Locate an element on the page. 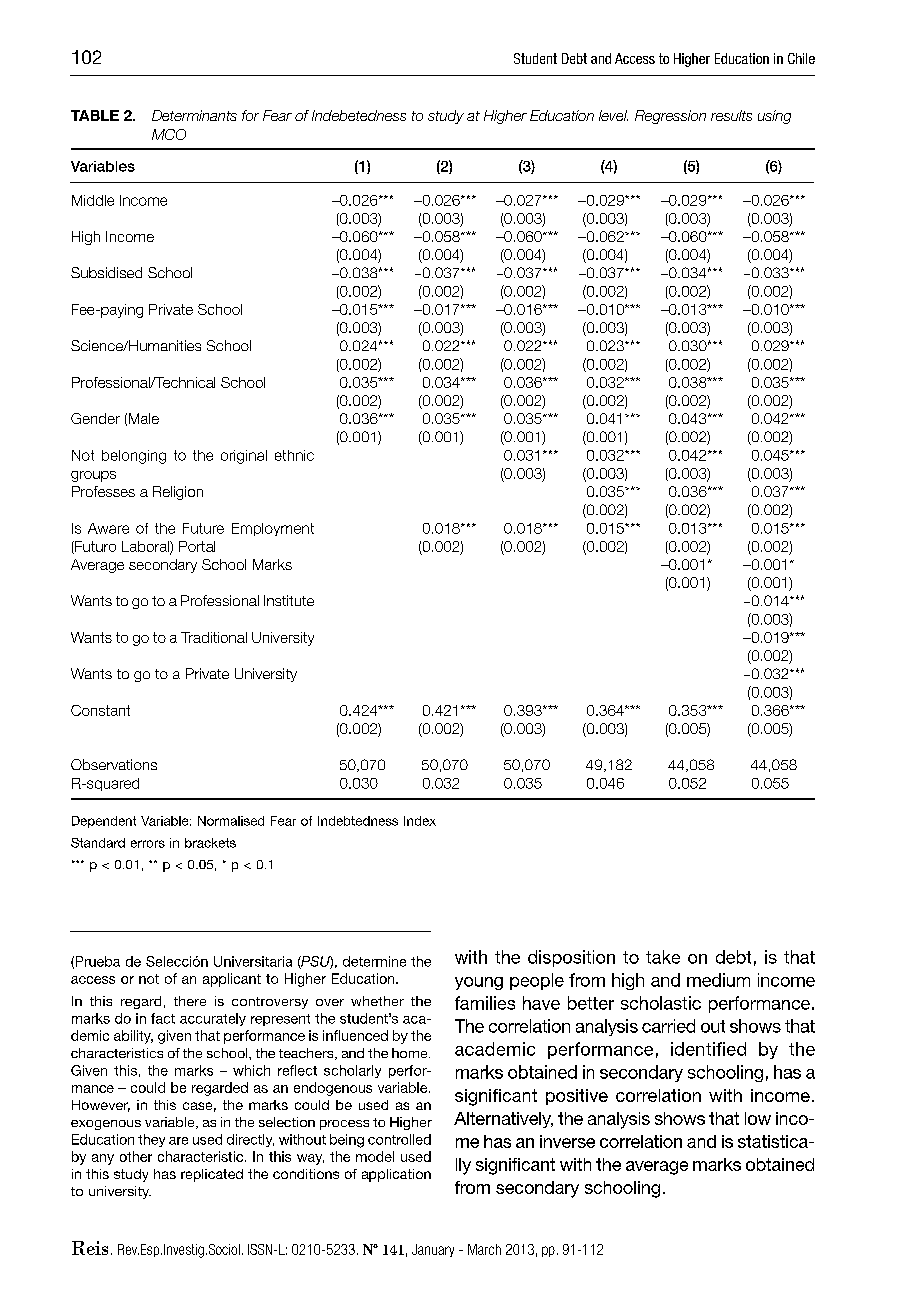 The image size is (924, 1305). errors is located at coordinates (148, 844).
